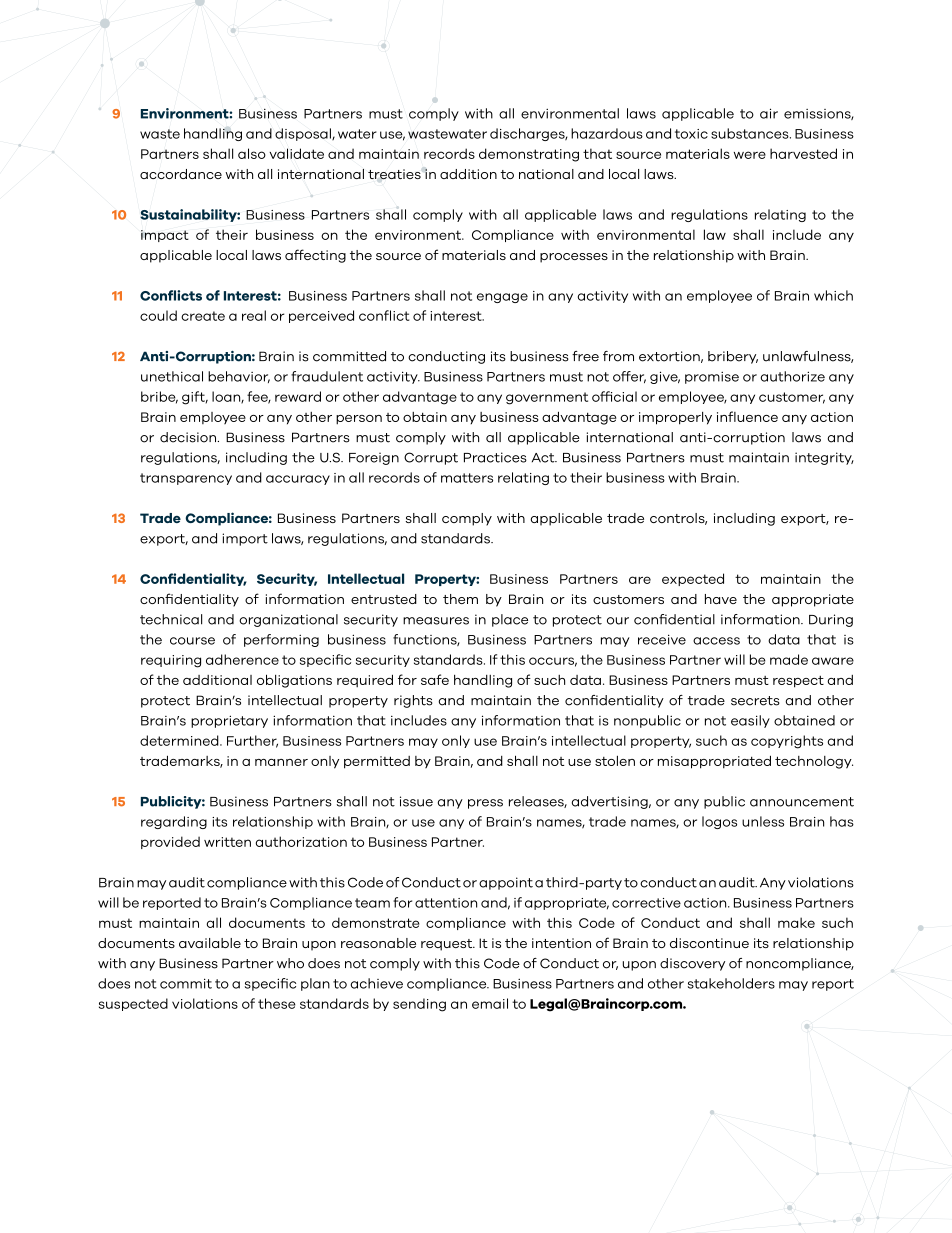  What do you see at coordinates (460, 599) in the screenshot?
I see `them` at bounding box center [460, 599].
